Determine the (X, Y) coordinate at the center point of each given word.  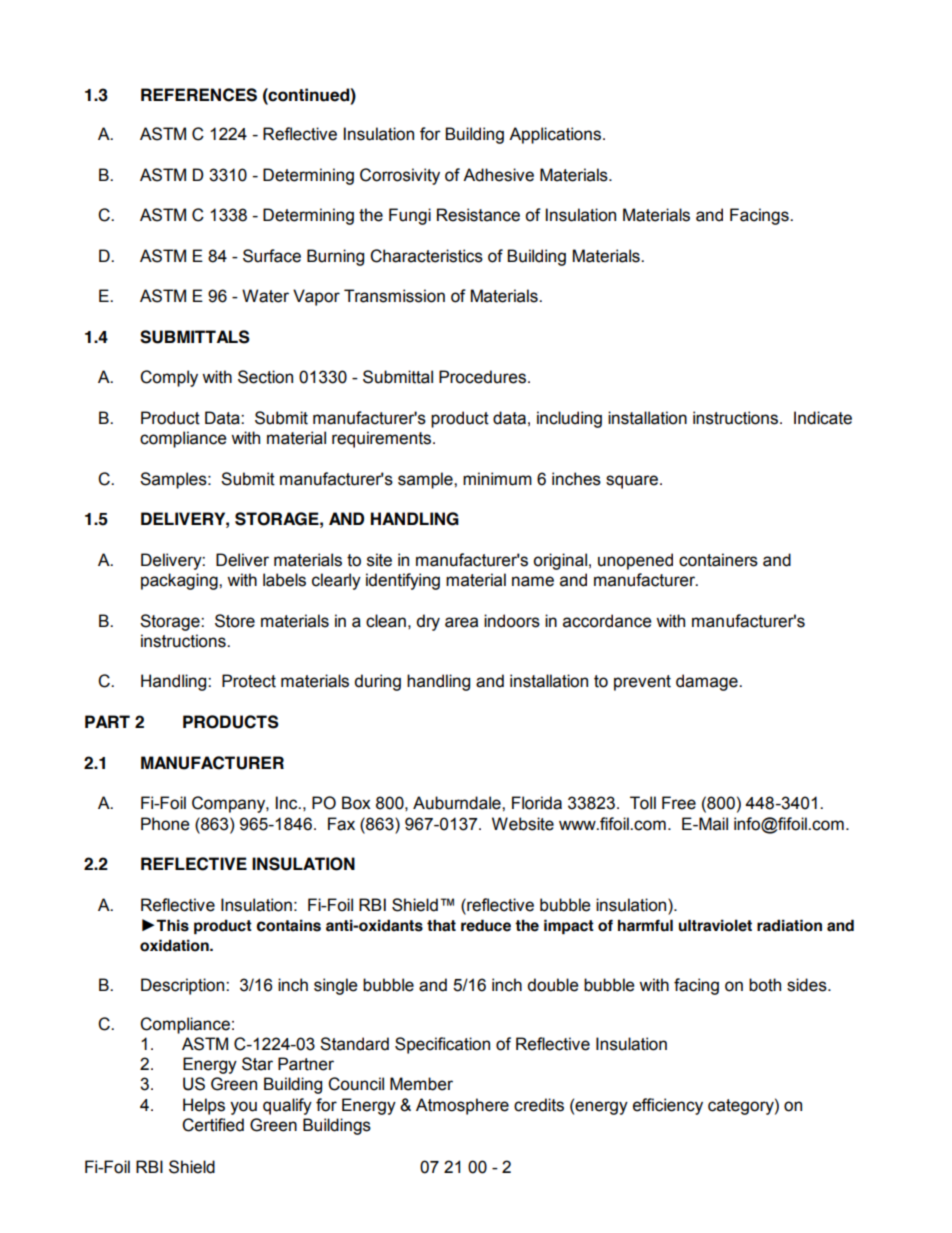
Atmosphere (462, 1106)
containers (718, 560)
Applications (555, 135)
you (243, 1108)
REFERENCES (199, 95)
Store (235, 621)
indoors (512, 621)
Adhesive (498, 175)
